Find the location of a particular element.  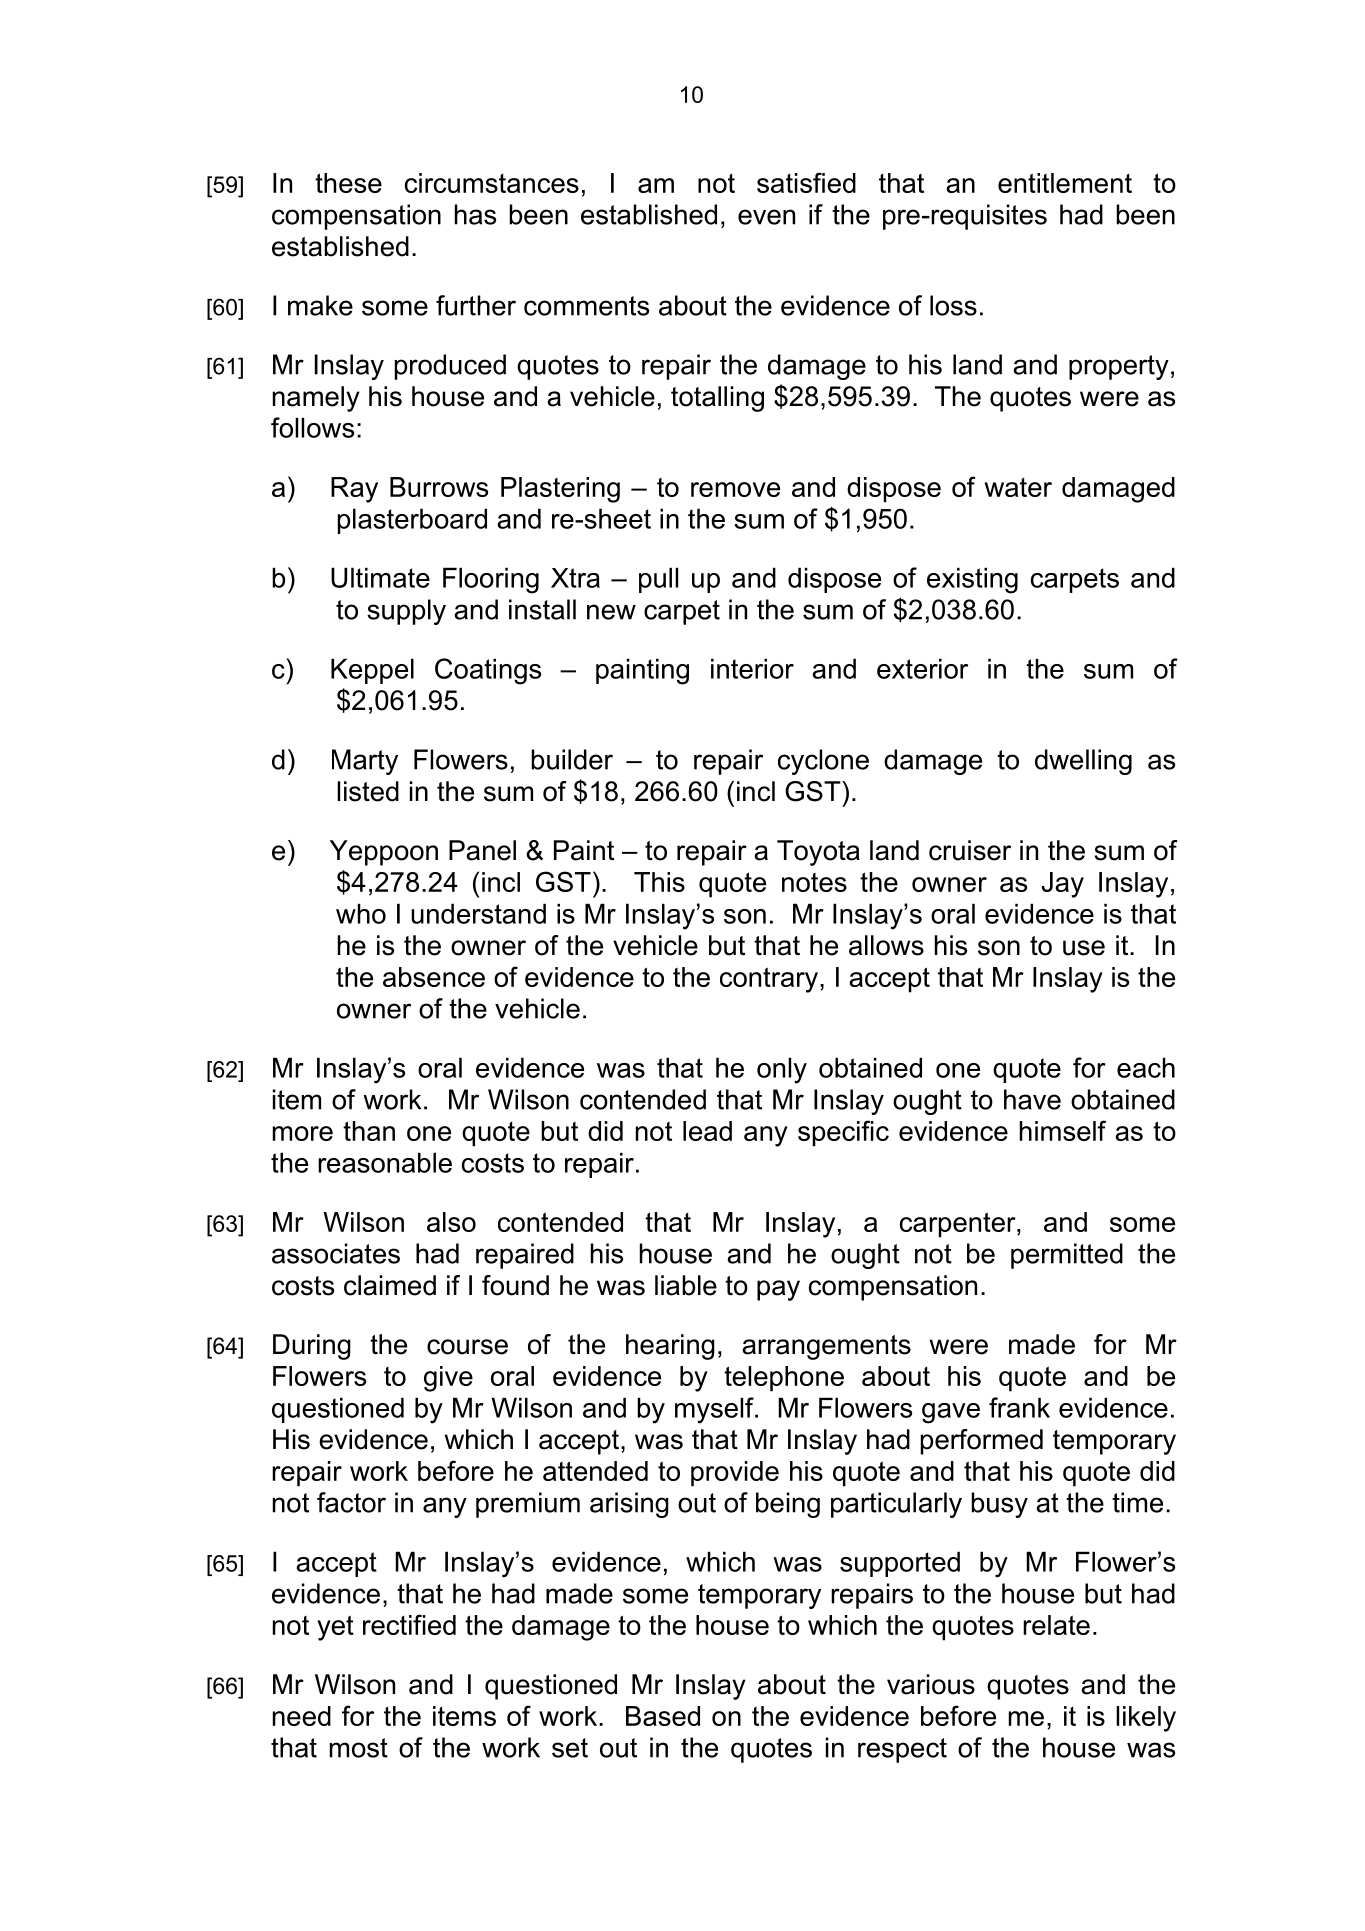

existing is located at coordinates (972, 580).
